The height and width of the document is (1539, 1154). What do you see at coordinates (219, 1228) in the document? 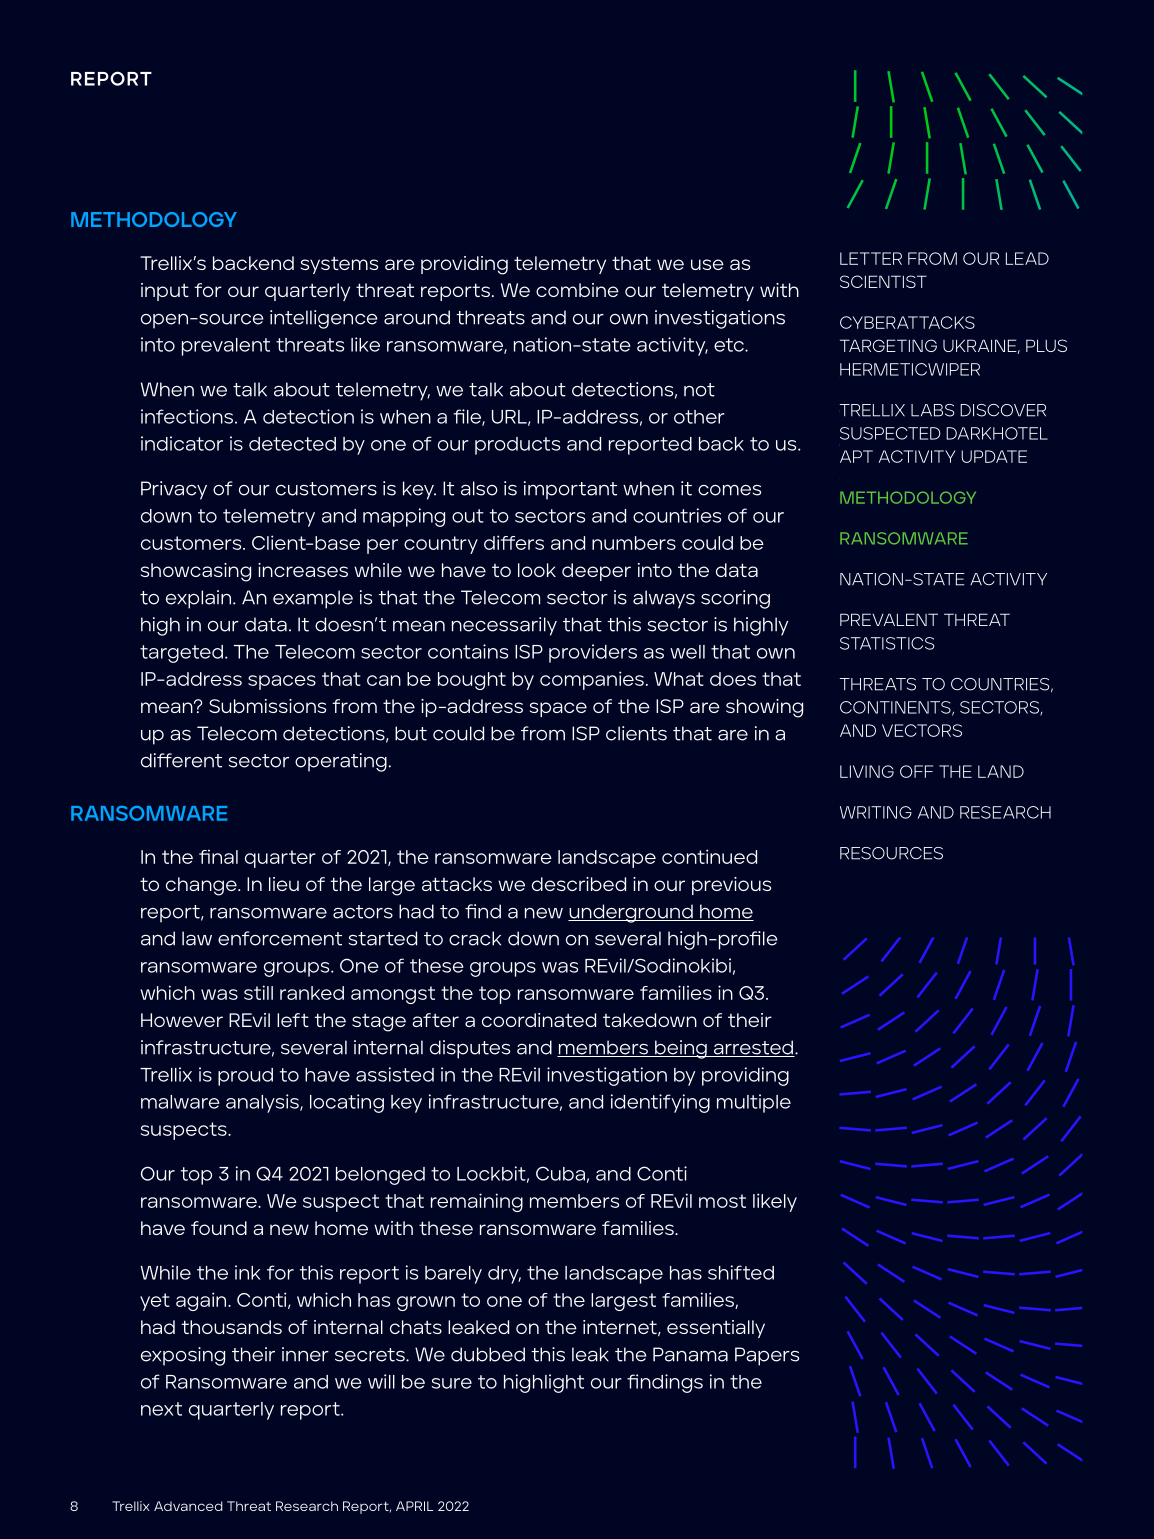
I see `found` at bounding box center [219, 1228].
